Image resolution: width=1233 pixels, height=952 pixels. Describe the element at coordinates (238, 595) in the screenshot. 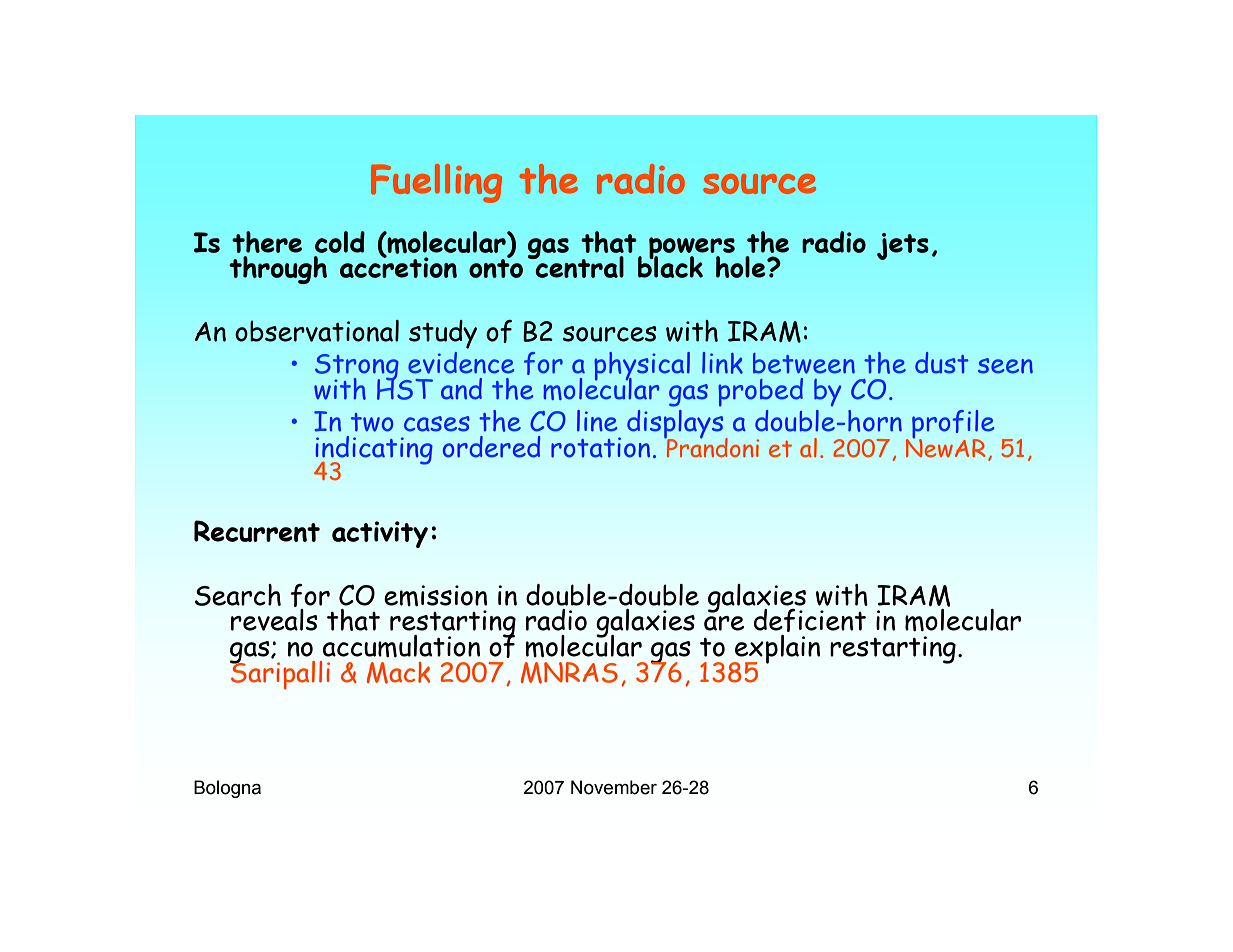

I see `Search` at that location.
